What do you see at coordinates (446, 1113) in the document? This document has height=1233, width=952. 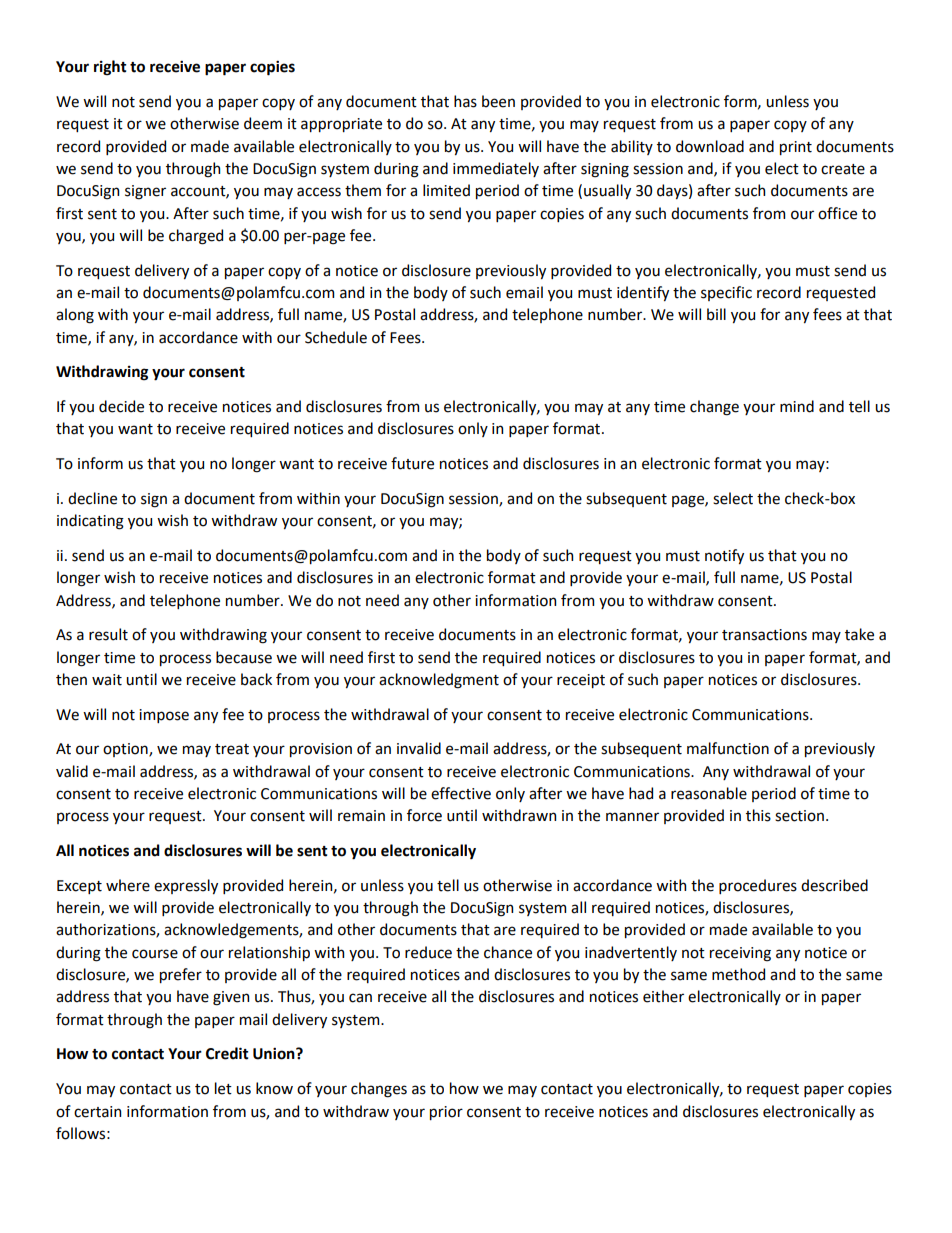 I see `prior` at bounding box center [446, 1113].
